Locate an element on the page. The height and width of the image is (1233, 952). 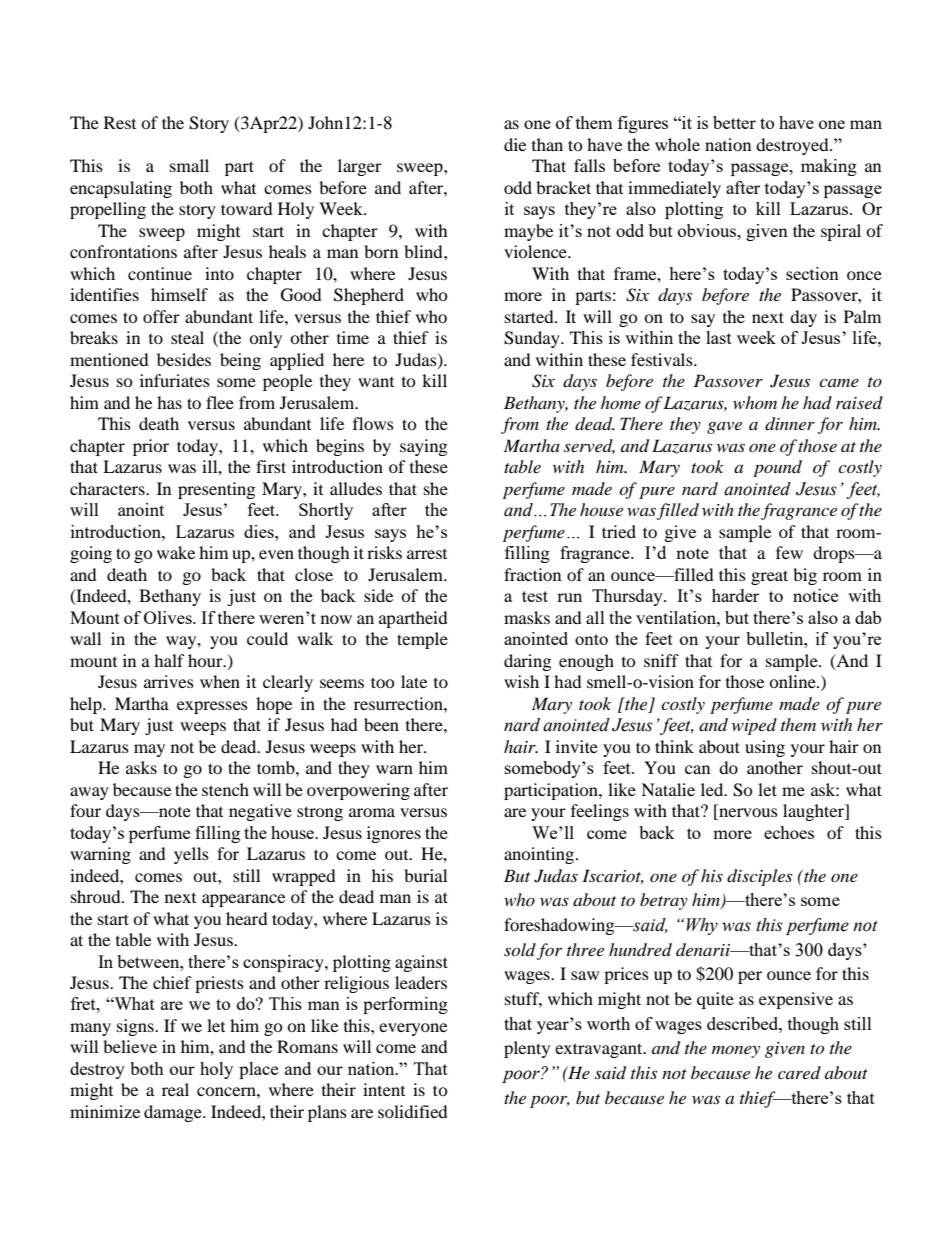
half is located at coordinates (169, 660).
